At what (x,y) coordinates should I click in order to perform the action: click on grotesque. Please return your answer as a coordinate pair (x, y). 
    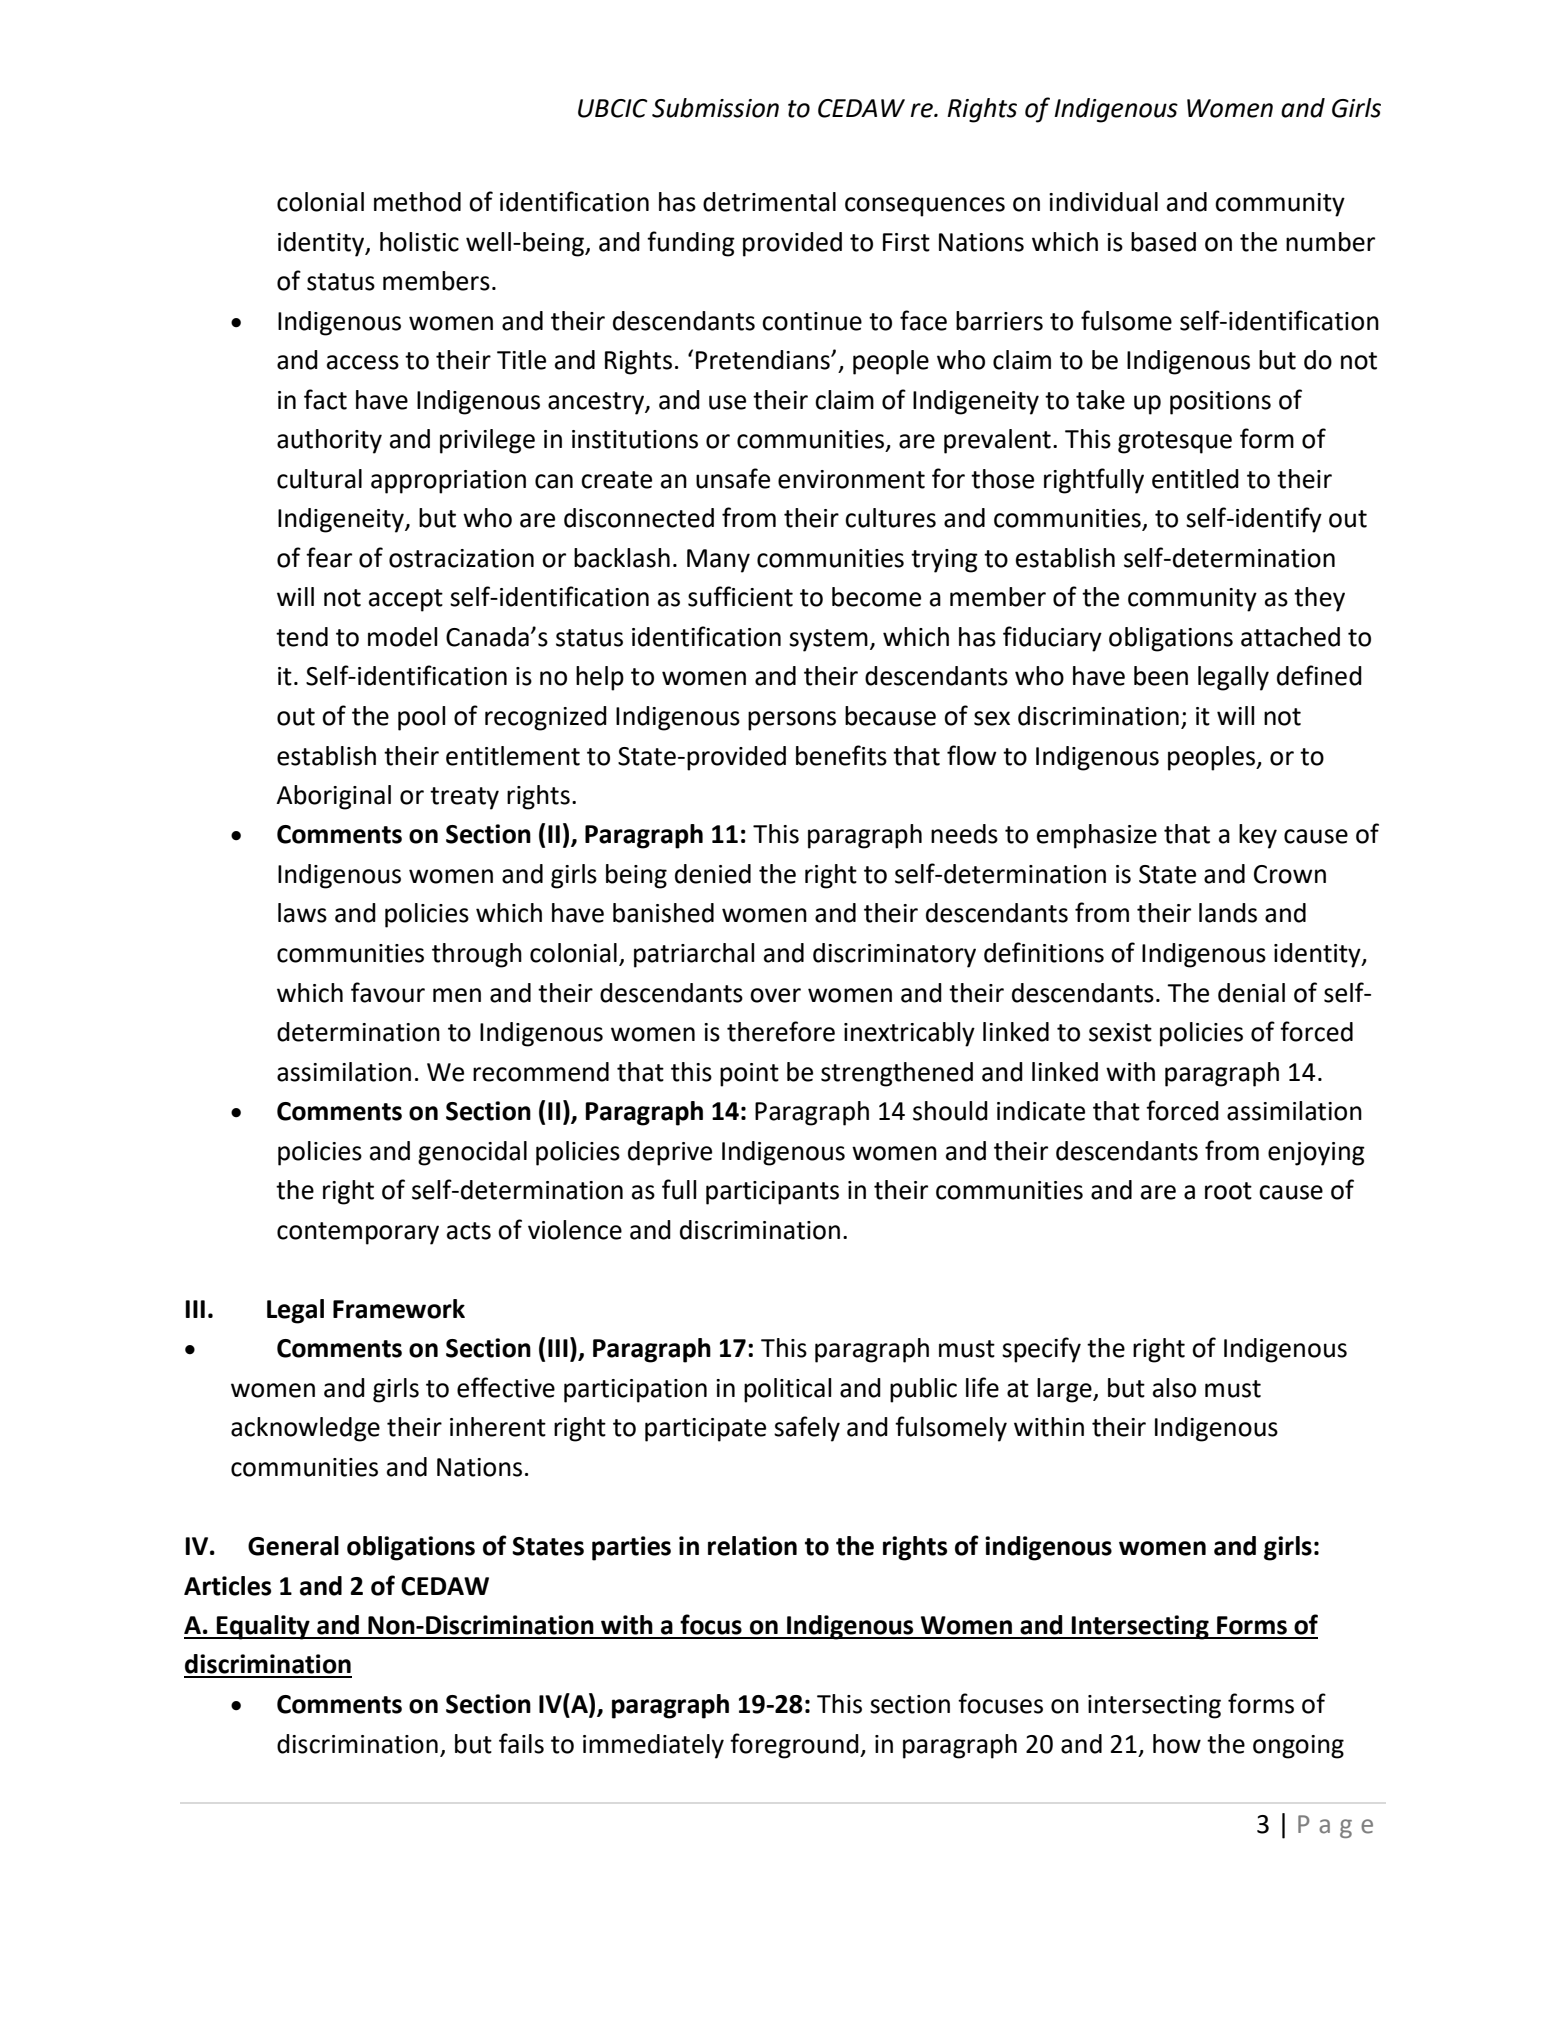
    Looking at the image, I should click on (1175, 442).
